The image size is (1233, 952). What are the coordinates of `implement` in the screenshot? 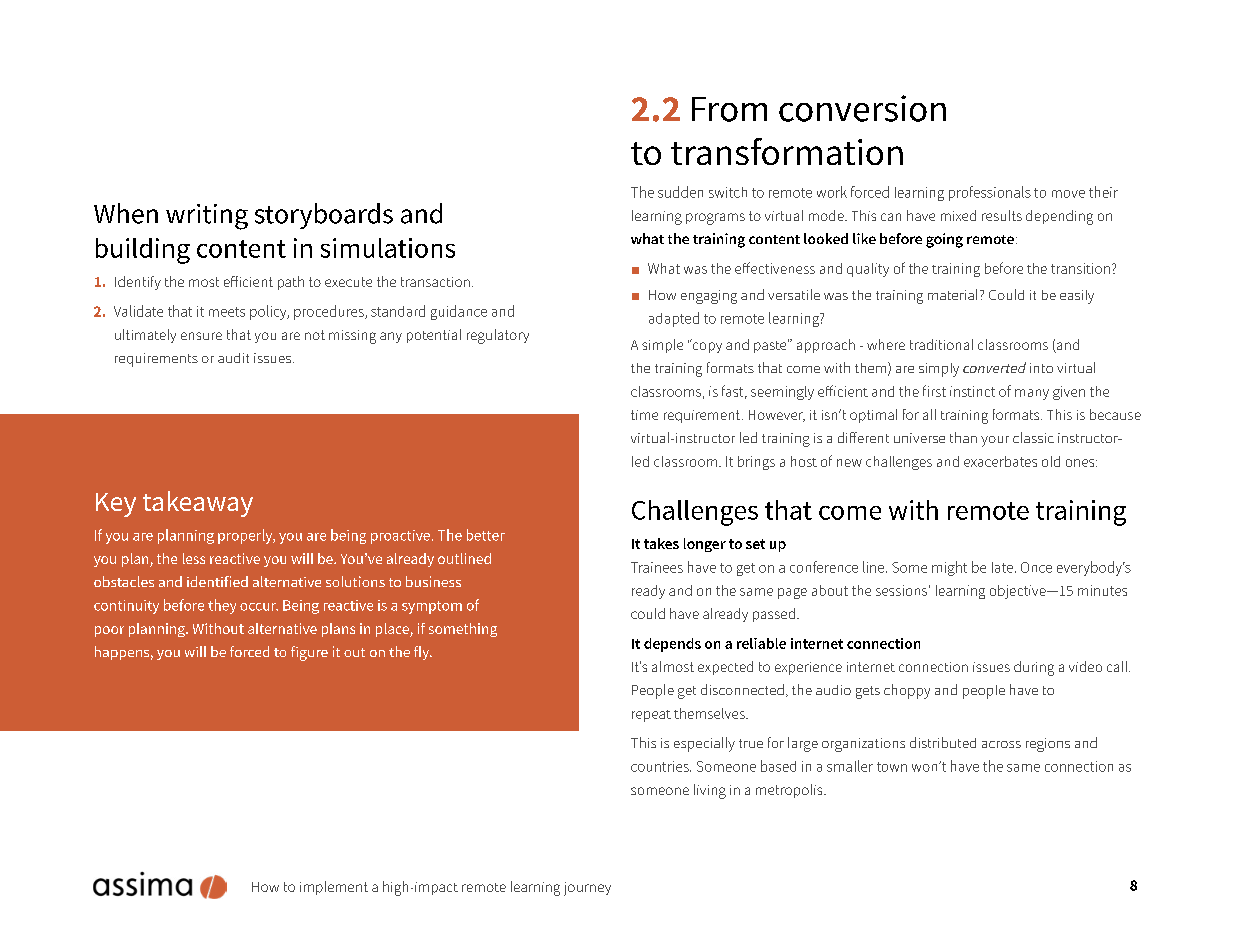 It's located at (334, 888).
